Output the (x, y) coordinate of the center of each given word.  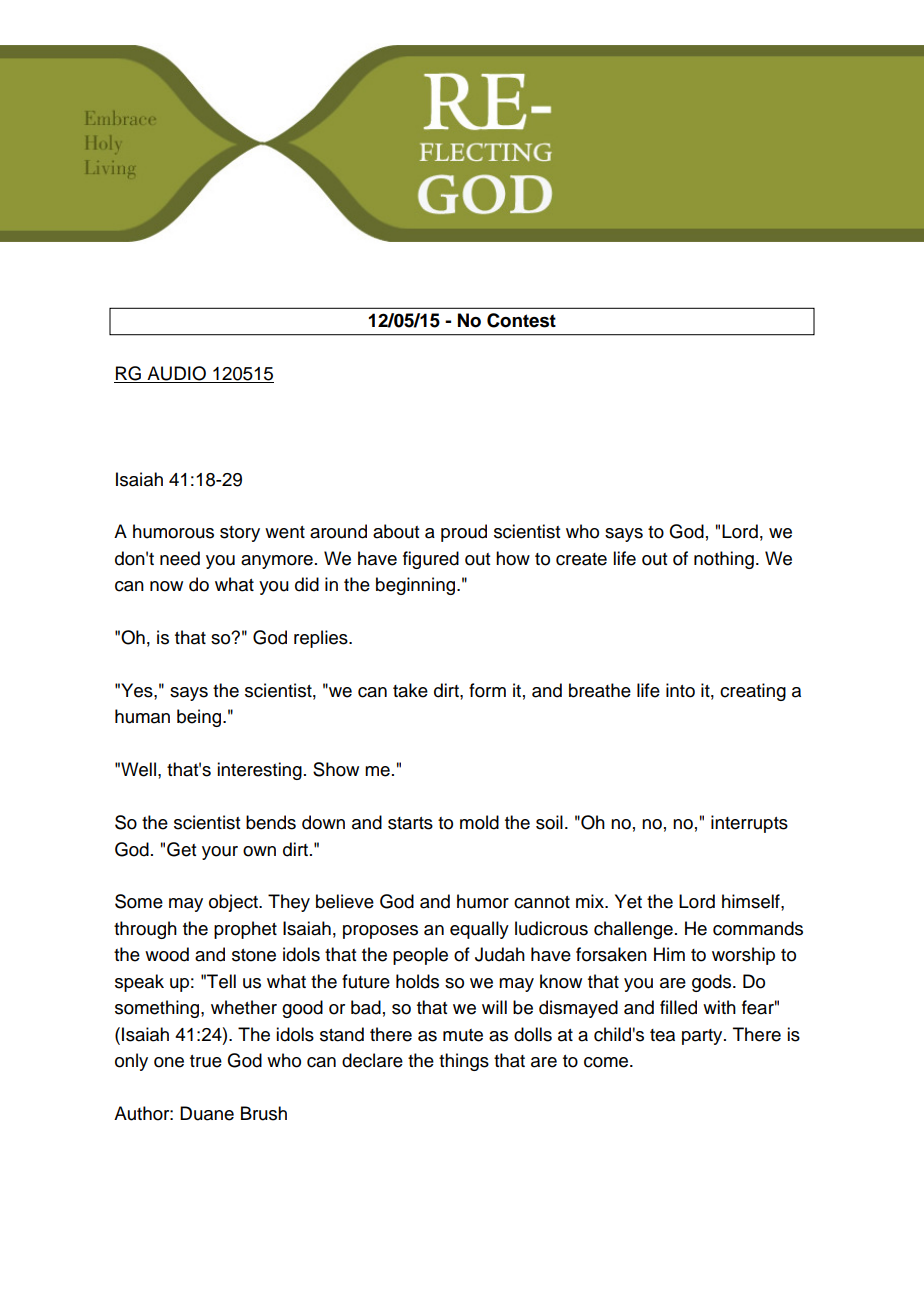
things (464, 1062)
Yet (628, 901)
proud (464, 533)
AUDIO (176, 374)
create (581, 559)
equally (479, 930)
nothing (724, 560)
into (680, 690)
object (234, 903)
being (199, 718)
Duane (207, 1113)
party (703, 1037)
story (240, 534)
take (410, 690)
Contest (521, 320)
